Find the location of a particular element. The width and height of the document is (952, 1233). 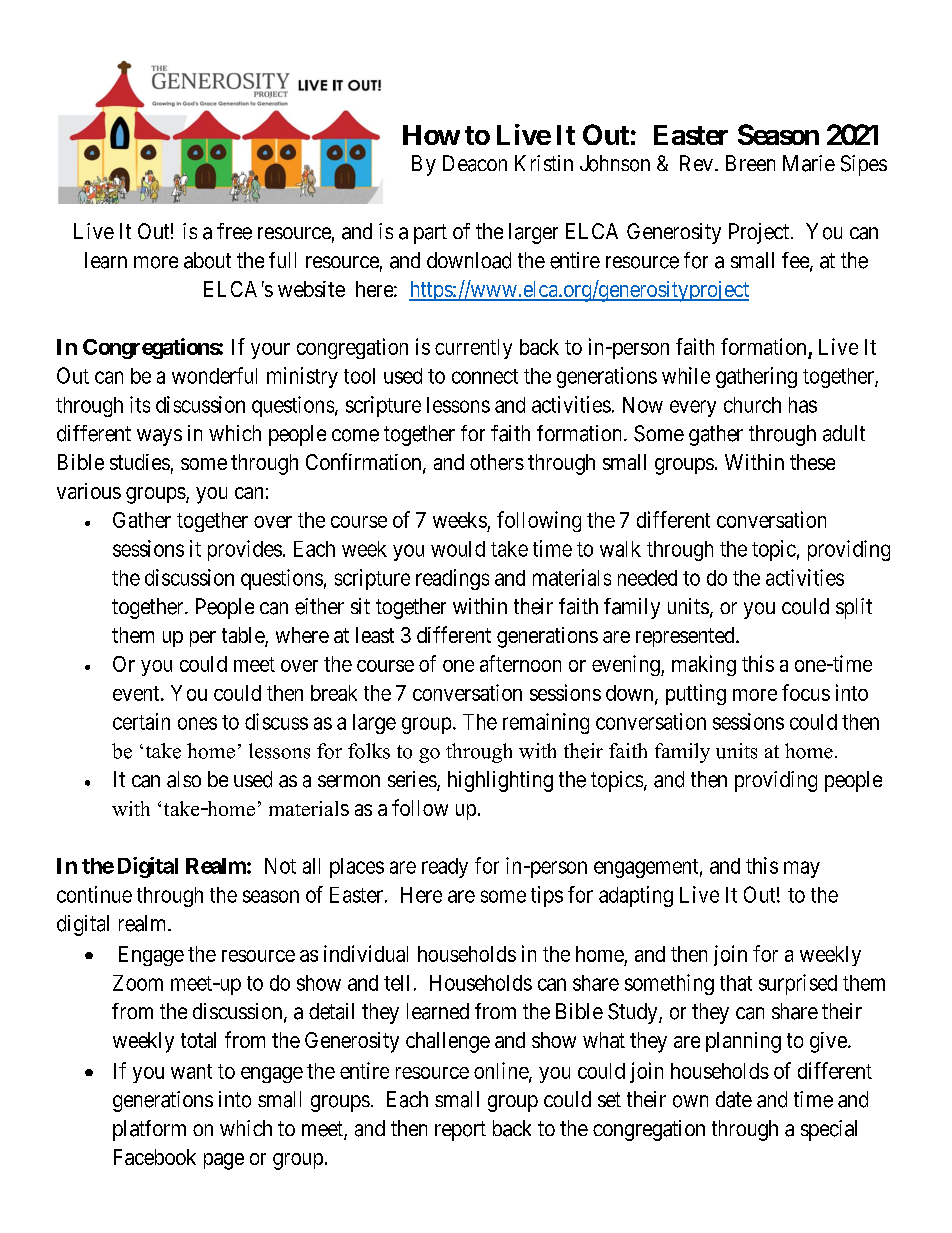

special is located at coordinates (829, 1130).
